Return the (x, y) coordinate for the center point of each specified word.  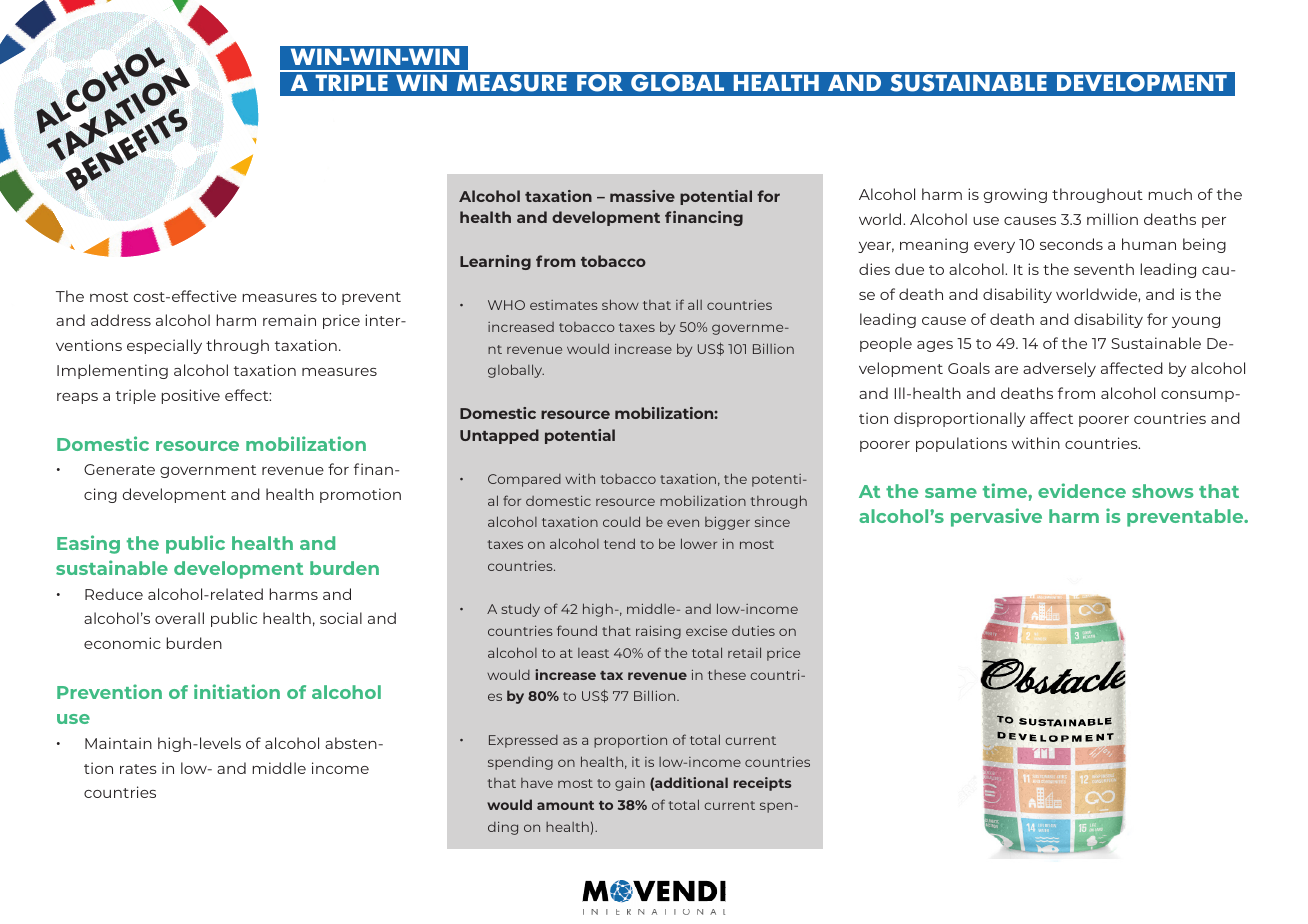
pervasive (996, 517)
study (520, 610)
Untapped (499, 436)
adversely (1059, 369)
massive (642, 196)
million (1112, 219)
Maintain (118, 743)
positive (191, 396)
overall (179, 618)
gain (630, 784)
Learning (495, 262)
